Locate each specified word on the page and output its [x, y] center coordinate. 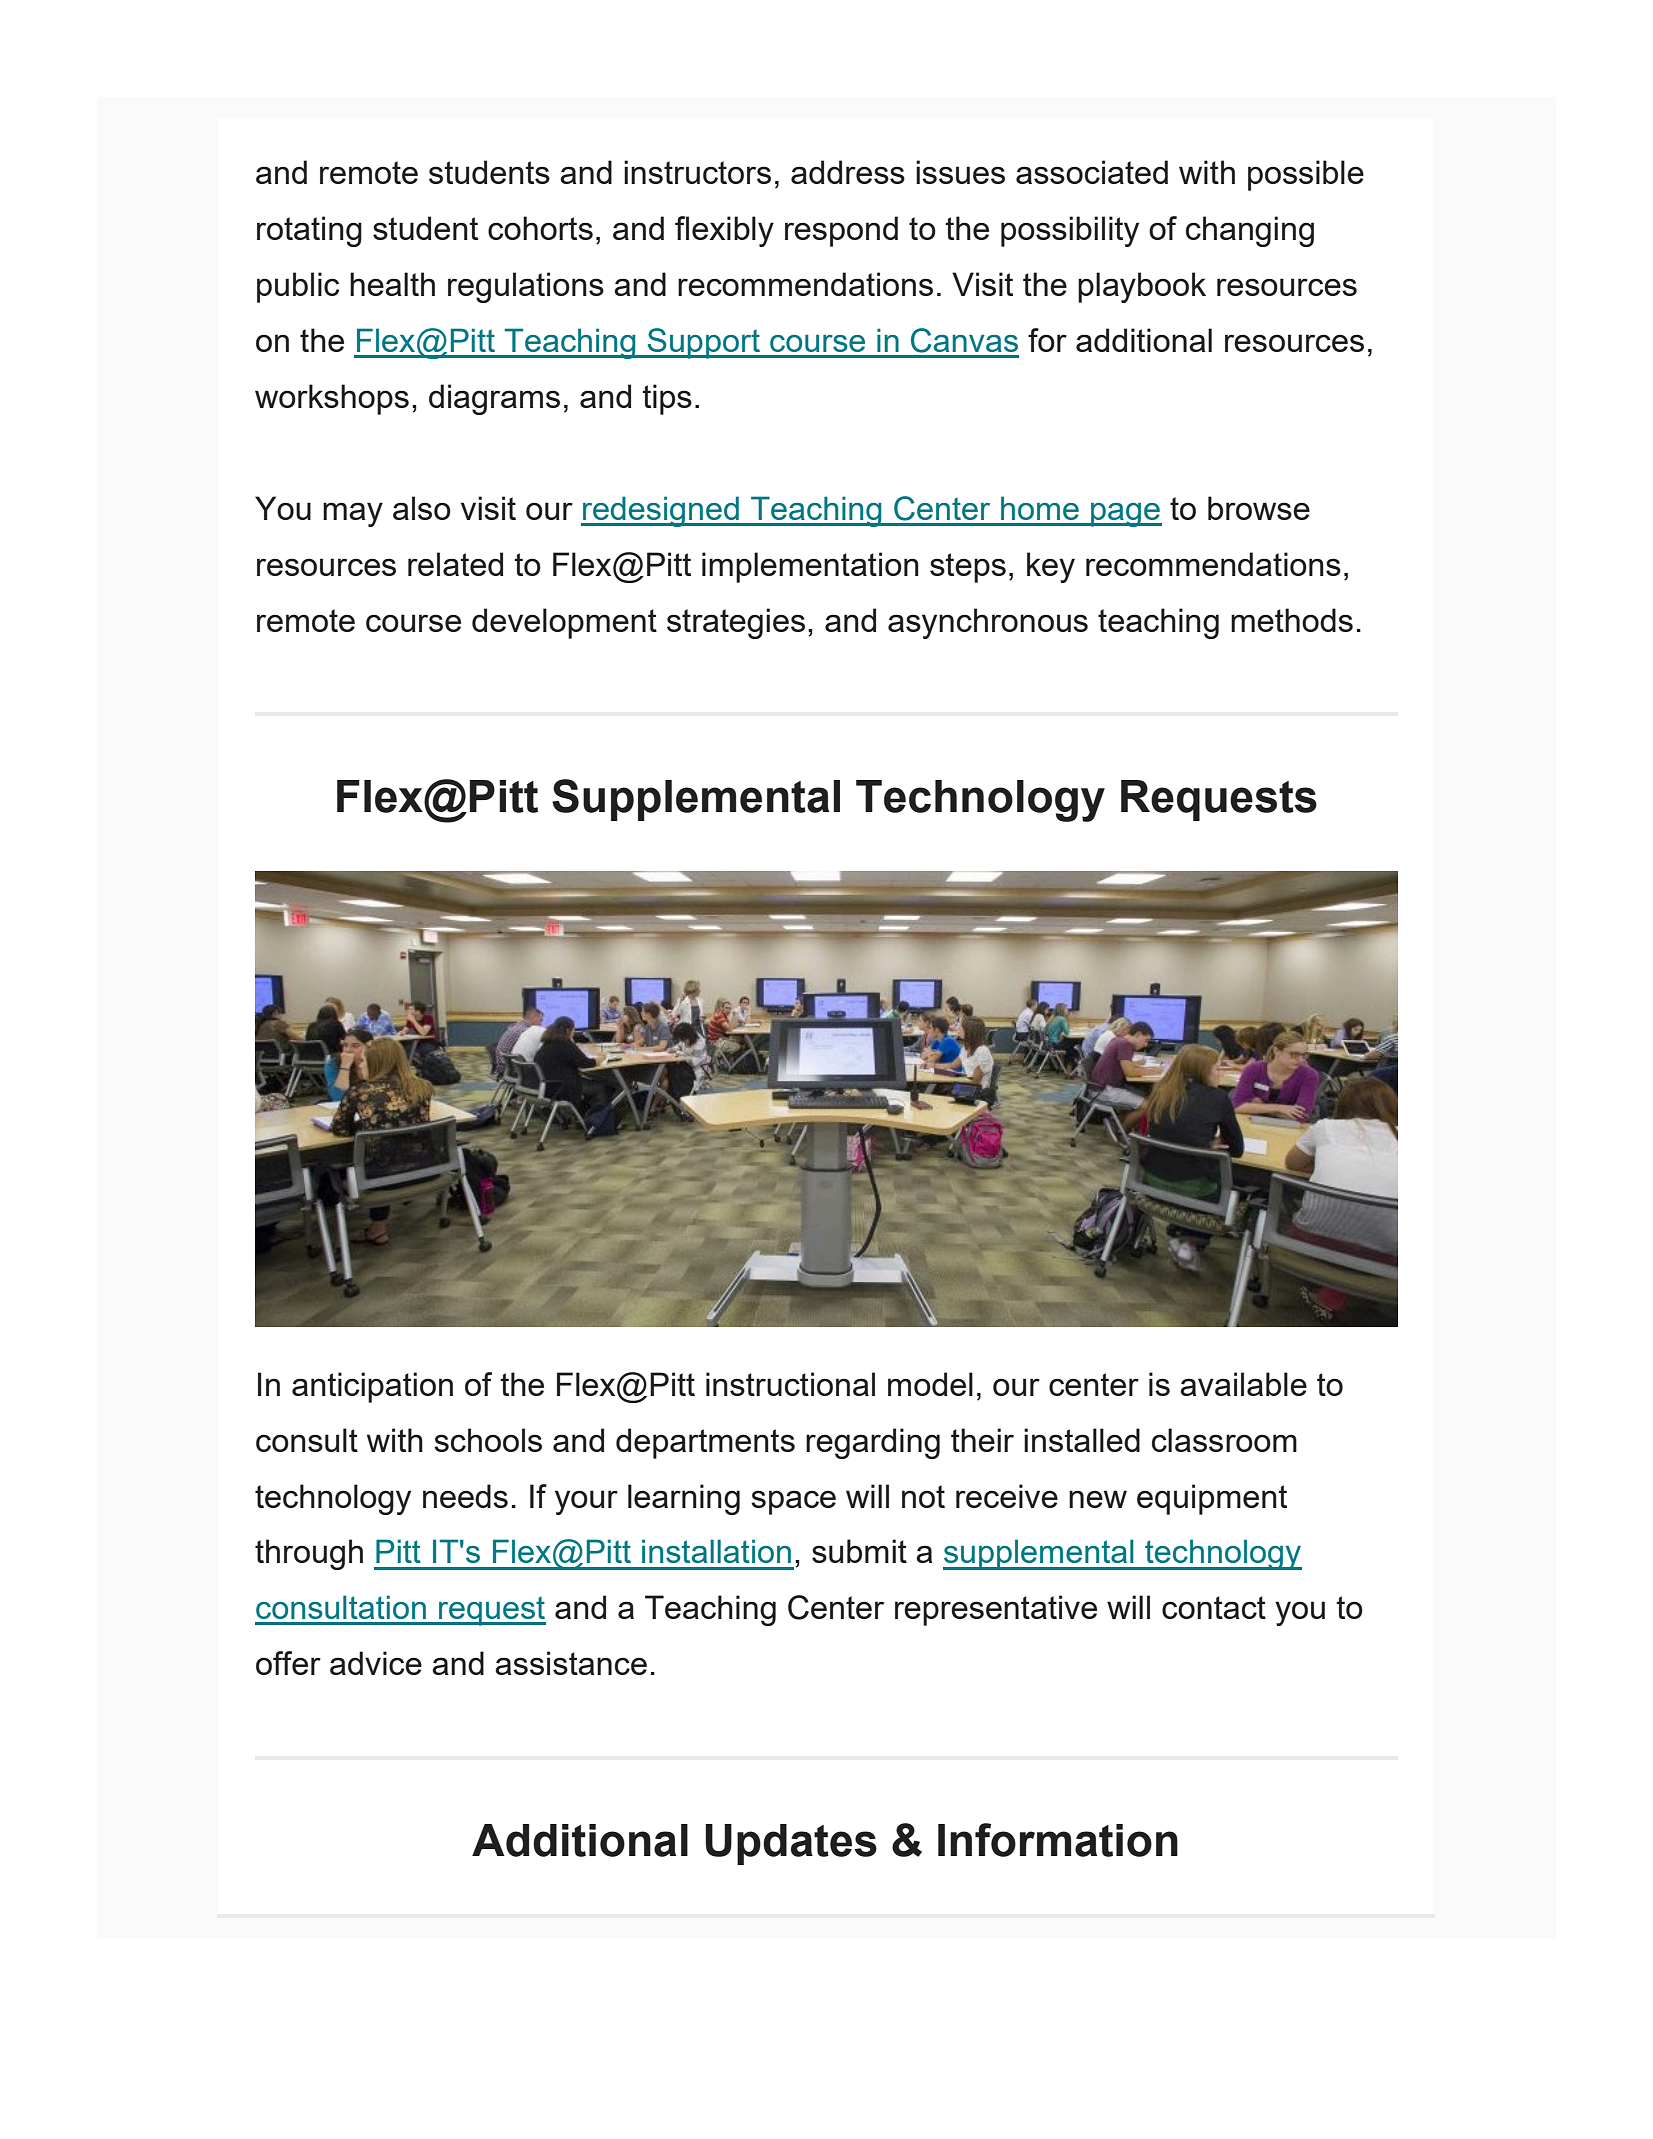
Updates [791, 1844]
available [1243, 1384]
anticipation [372, 1387]
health [392, 284]
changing [1250, 231]
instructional [790, 1384]
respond [841, 231]
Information [1058, 1840]
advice [376, 1663]
